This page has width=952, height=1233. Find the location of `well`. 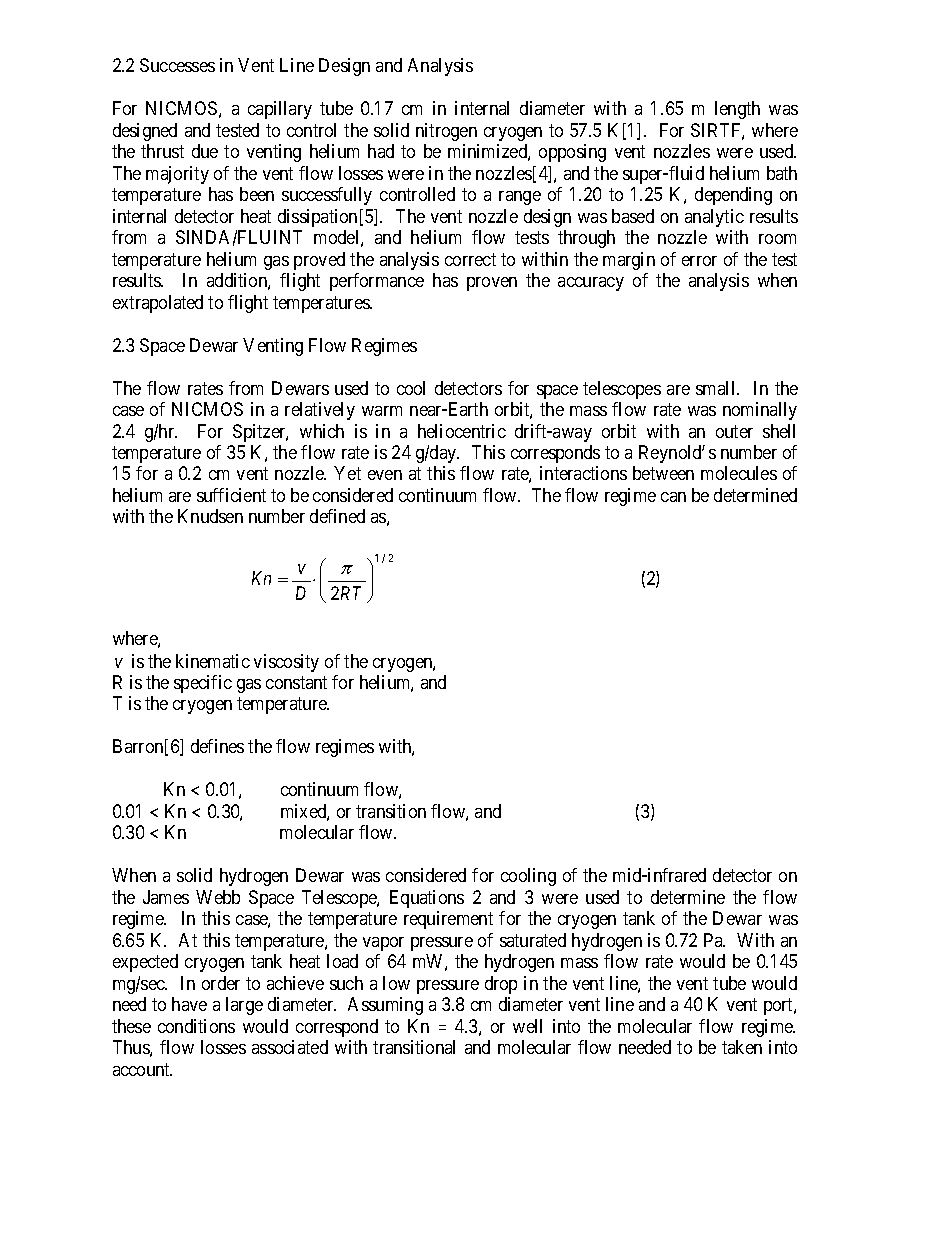

well is located at coordinates (527, 1026).
